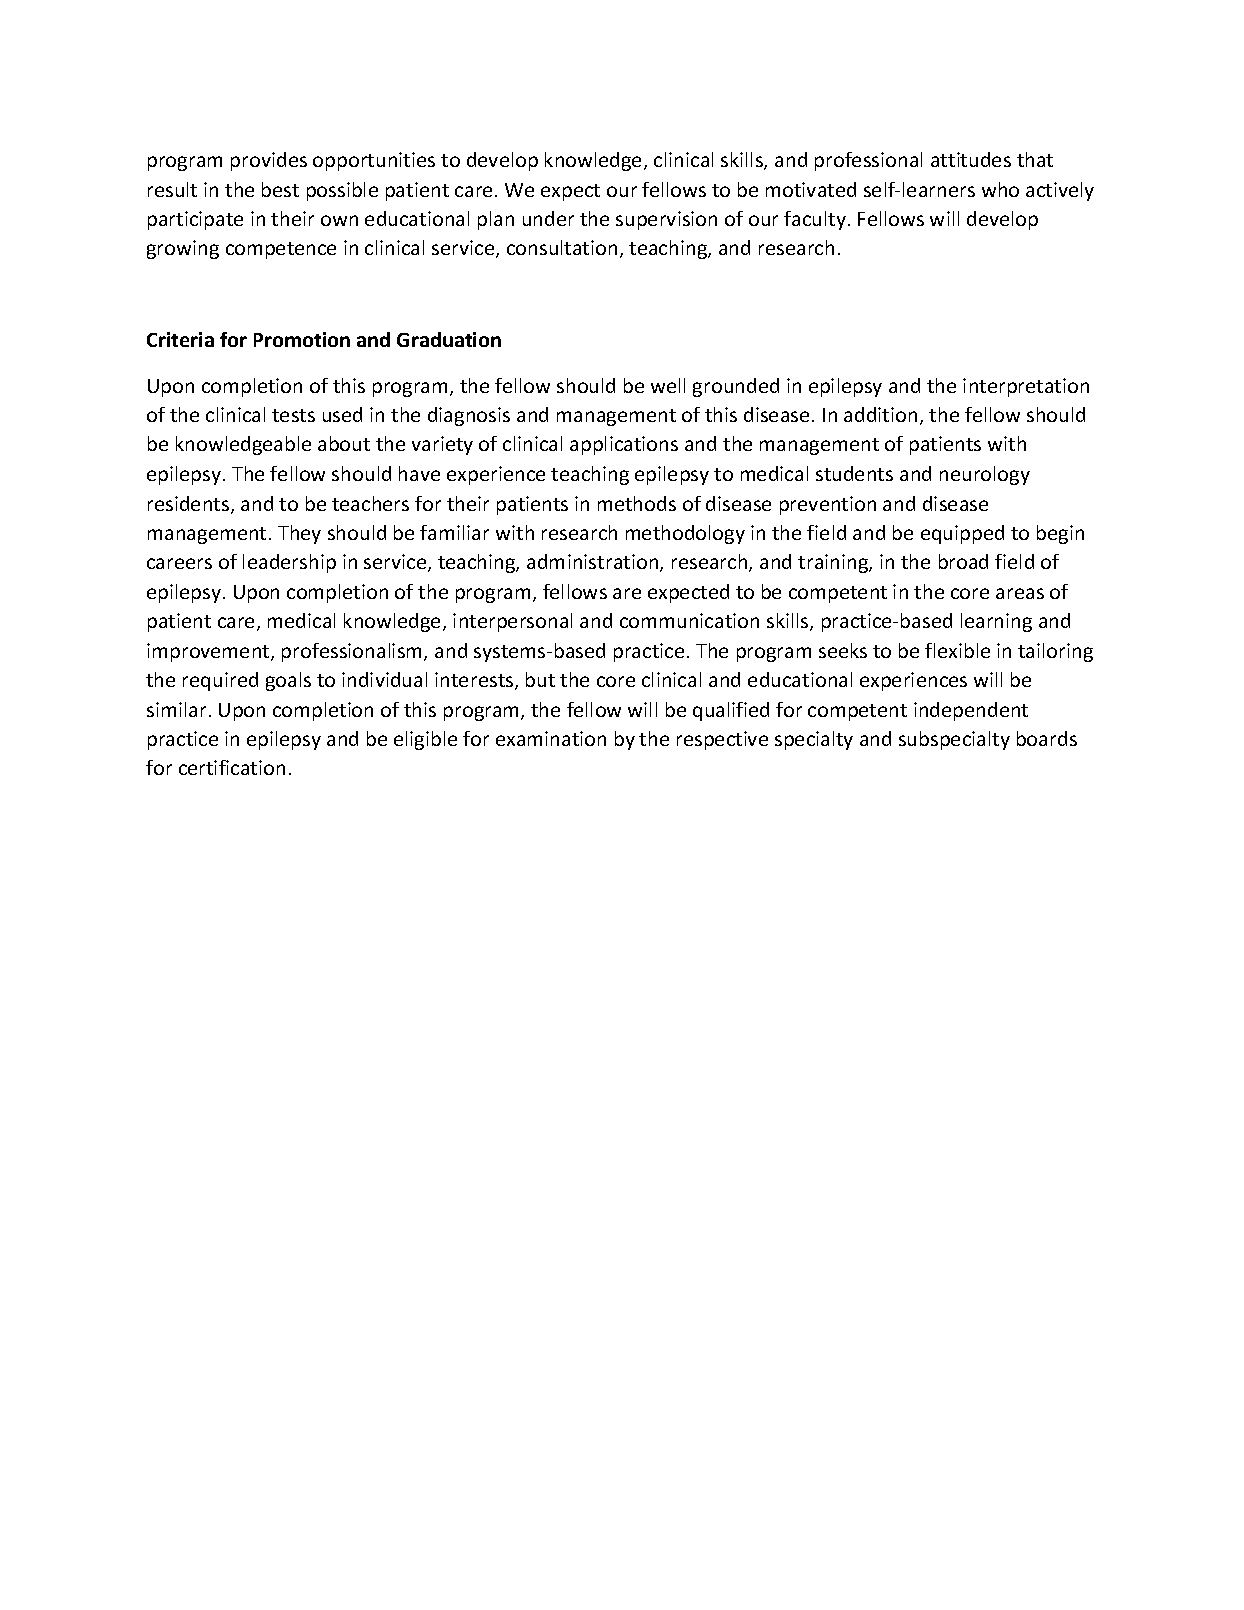 Image resolution: width=1244 pixels, height=1610 pixels. Describe the element at coordinates (666, 220) in the screenshot. I see `supervision` at that location.
